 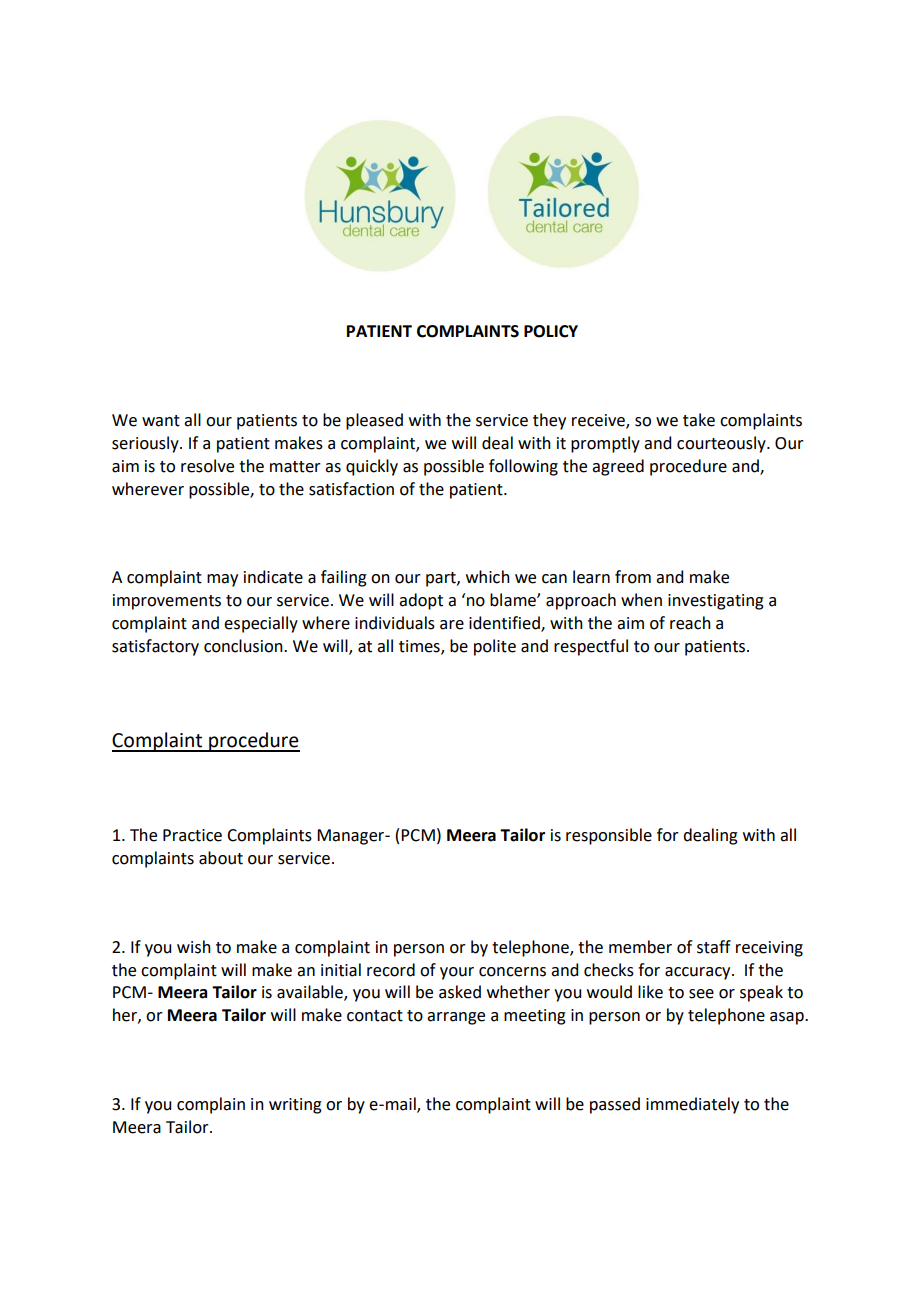 I want to click on reach, so click(x=690, y=623).
